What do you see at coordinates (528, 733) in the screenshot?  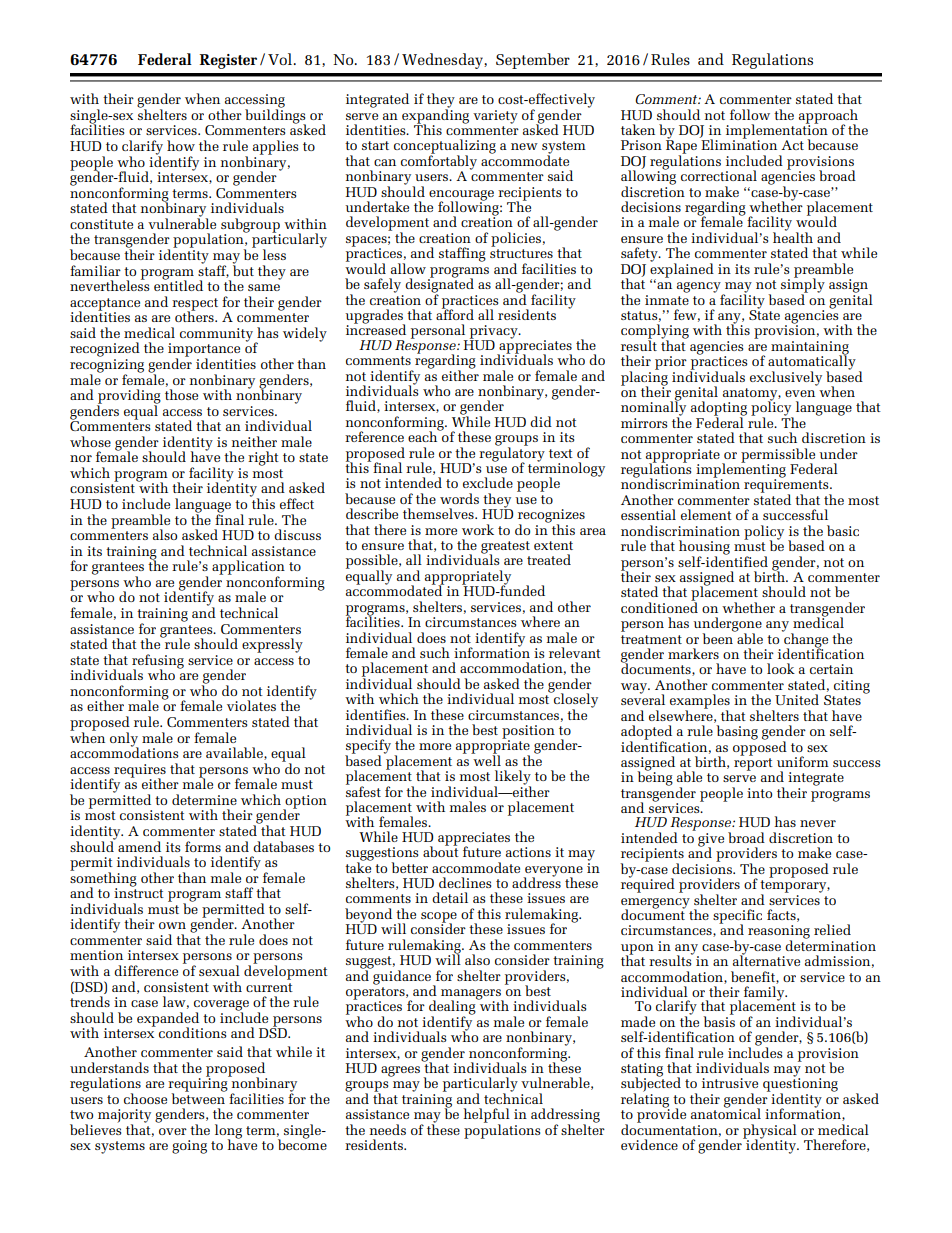 I see `position` at bounding box center [528, 733].
